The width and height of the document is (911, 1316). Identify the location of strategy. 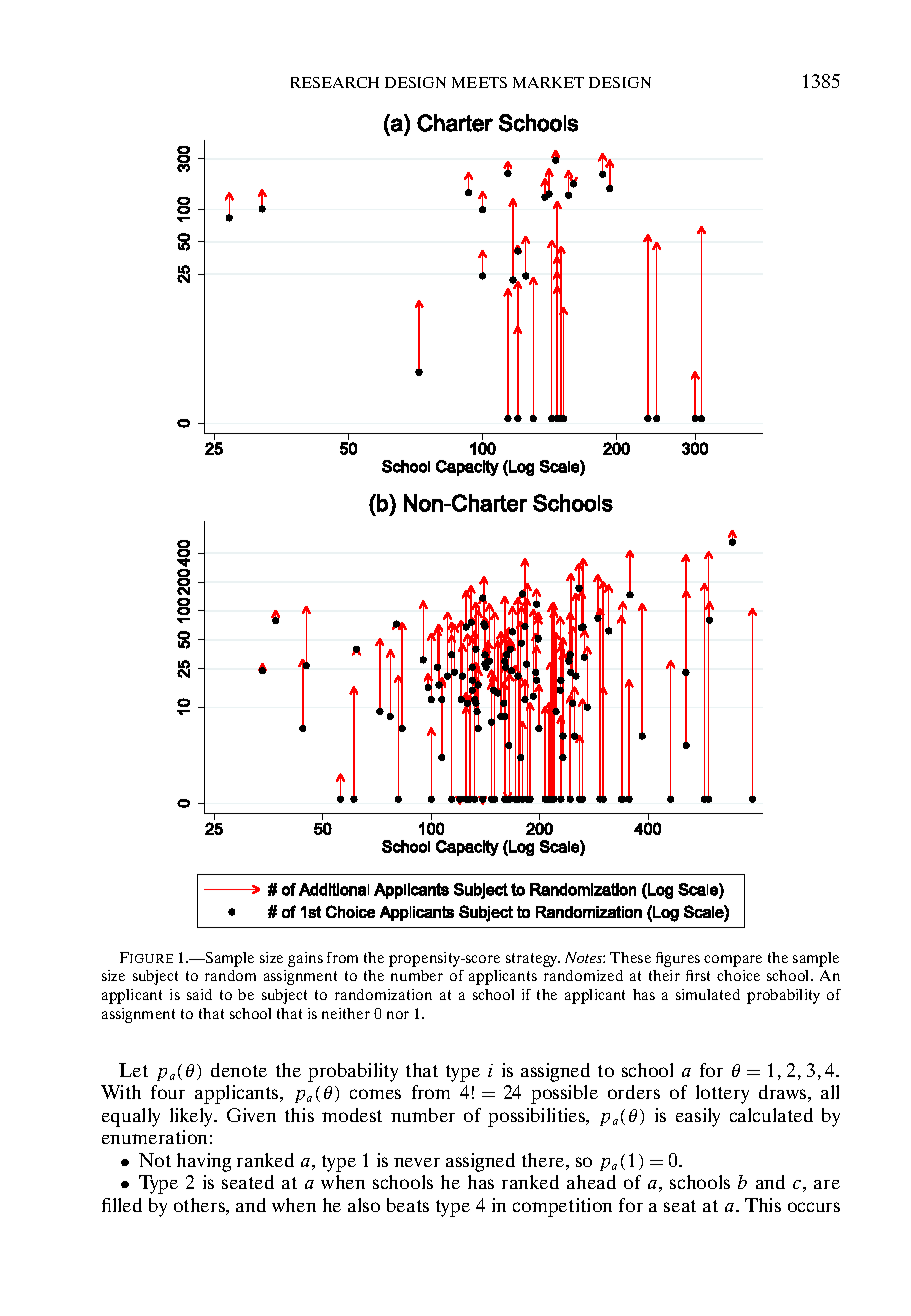
(533, 960).
